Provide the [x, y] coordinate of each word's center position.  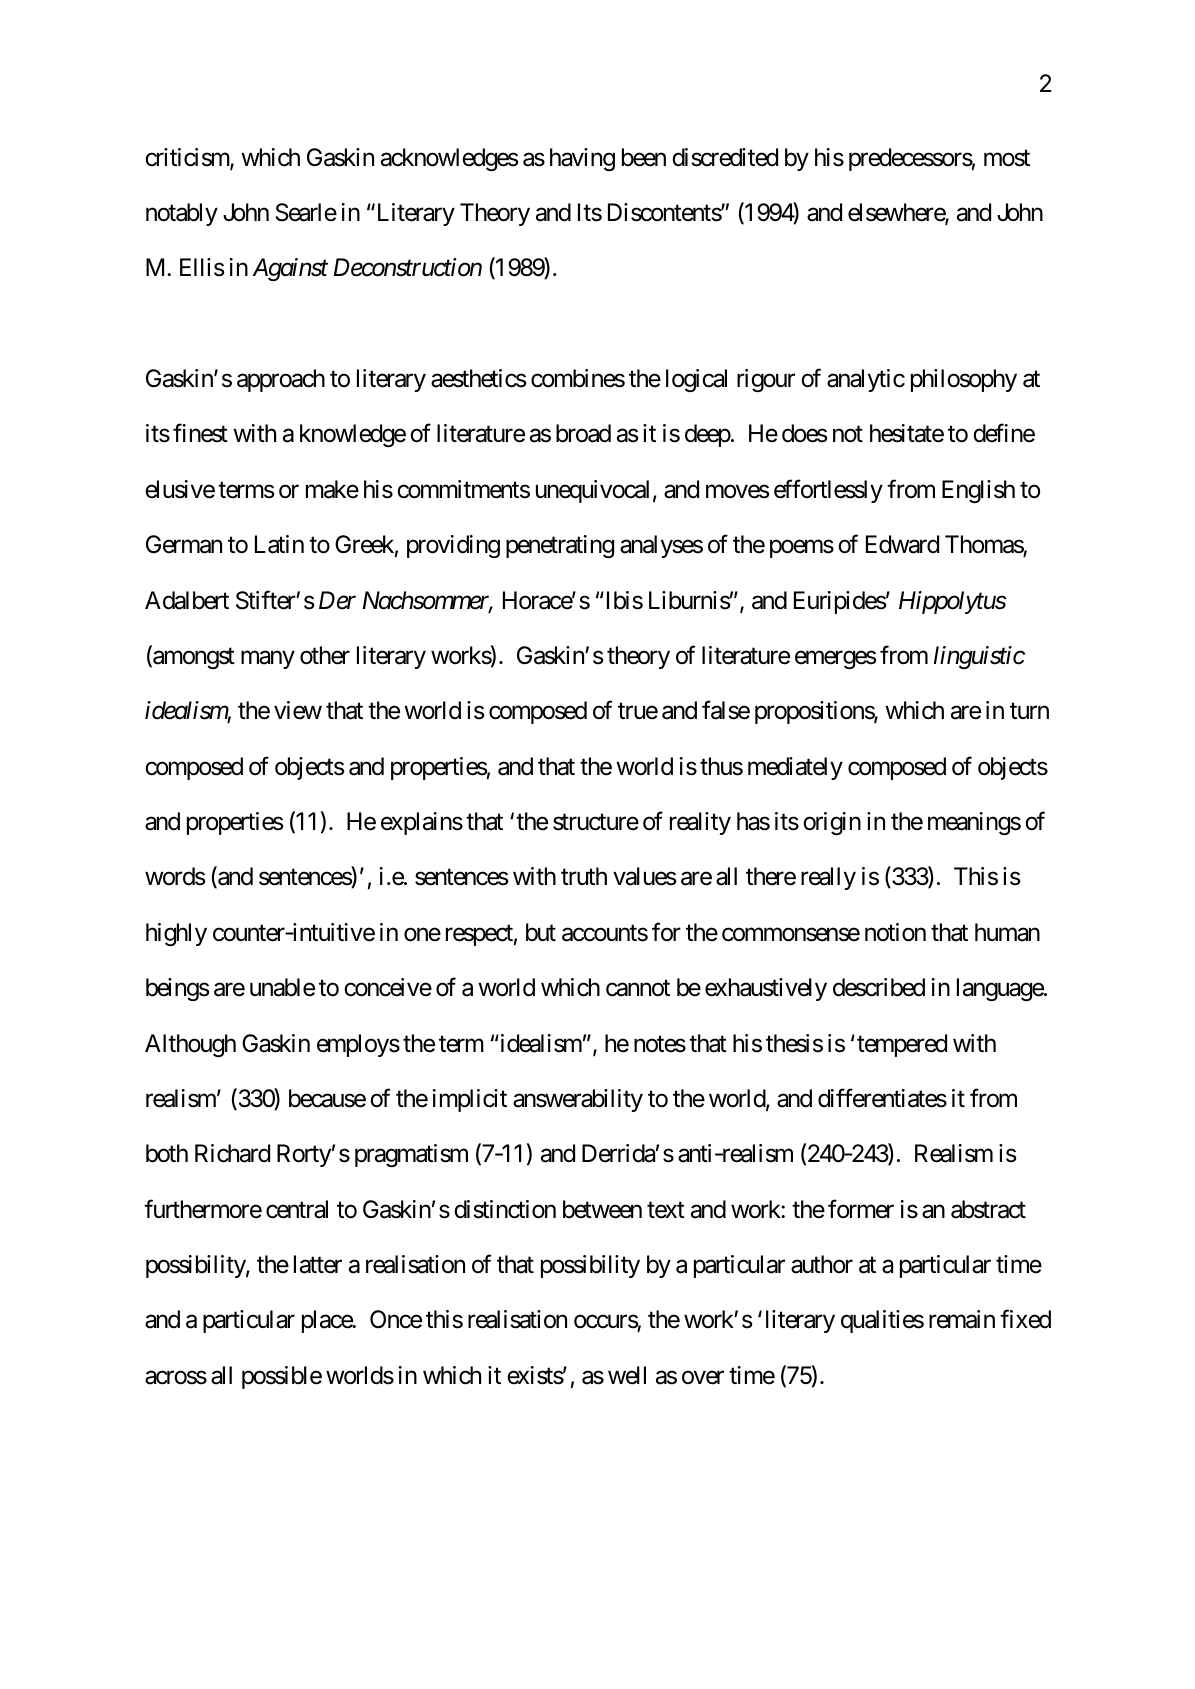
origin [832, 823]
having [582, 159]
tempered [902, 1045]
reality [700, 823]
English [978, 491]
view [298, 710]
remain [962, 1319]
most [1007, 158]
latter [318, 1264]
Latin [279, 544]
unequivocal [592, 491]
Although [190, 1045]
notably [182, 214]
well [627, 1375]
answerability [578, 1100]
